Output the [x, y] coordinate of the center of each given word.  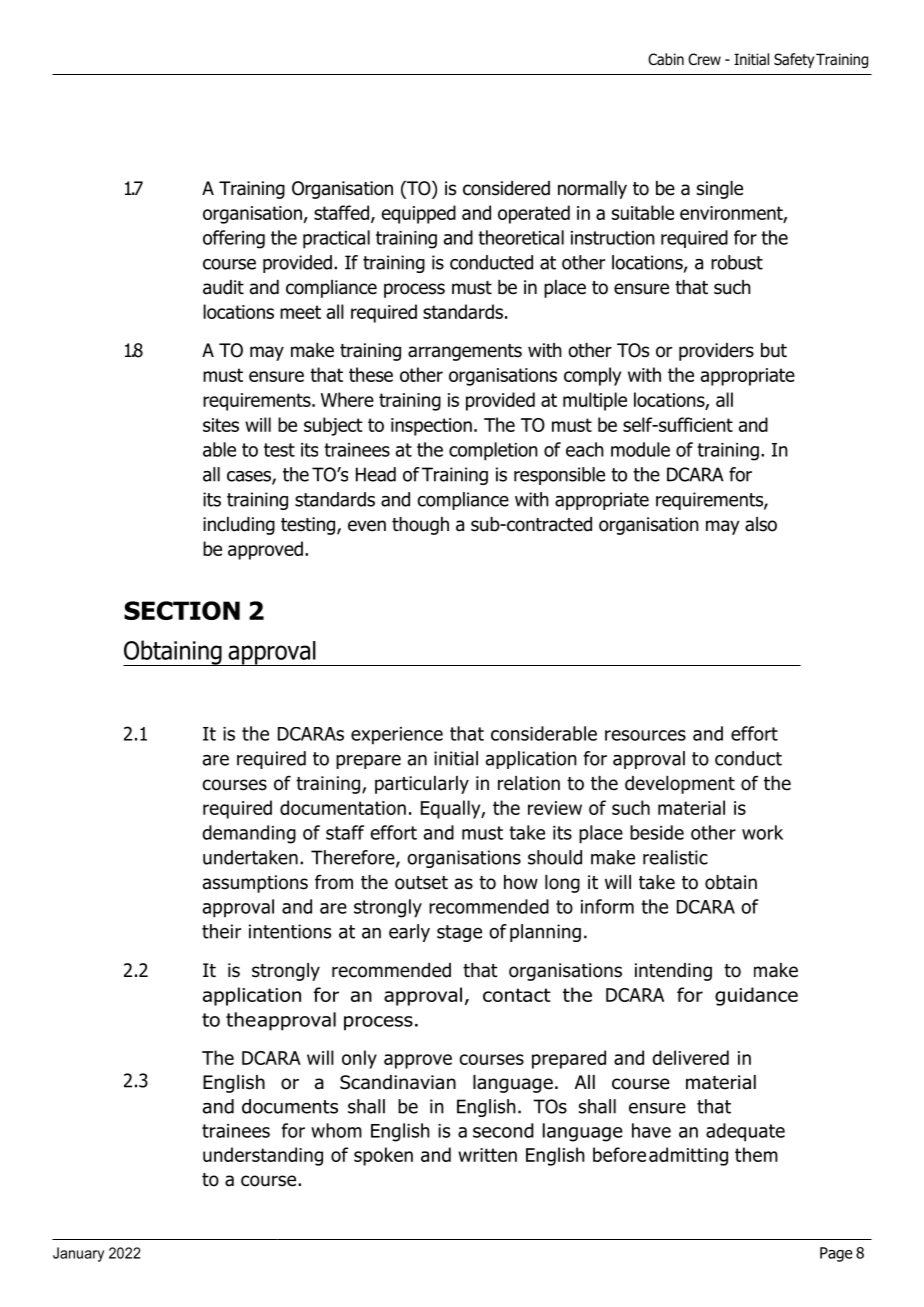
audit [223, 287]
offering [234, 239]
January [78, 1254]
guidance [756, 996]
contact [517, 995]
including [239, 526]
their [221, 931]
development [680, 785]
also [761, 524]
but [774, 350]
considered [506, 188]
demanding [249, 834]
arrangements [465, 352]
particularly [422, 785]
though [420, 526]
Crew [704, 59]
